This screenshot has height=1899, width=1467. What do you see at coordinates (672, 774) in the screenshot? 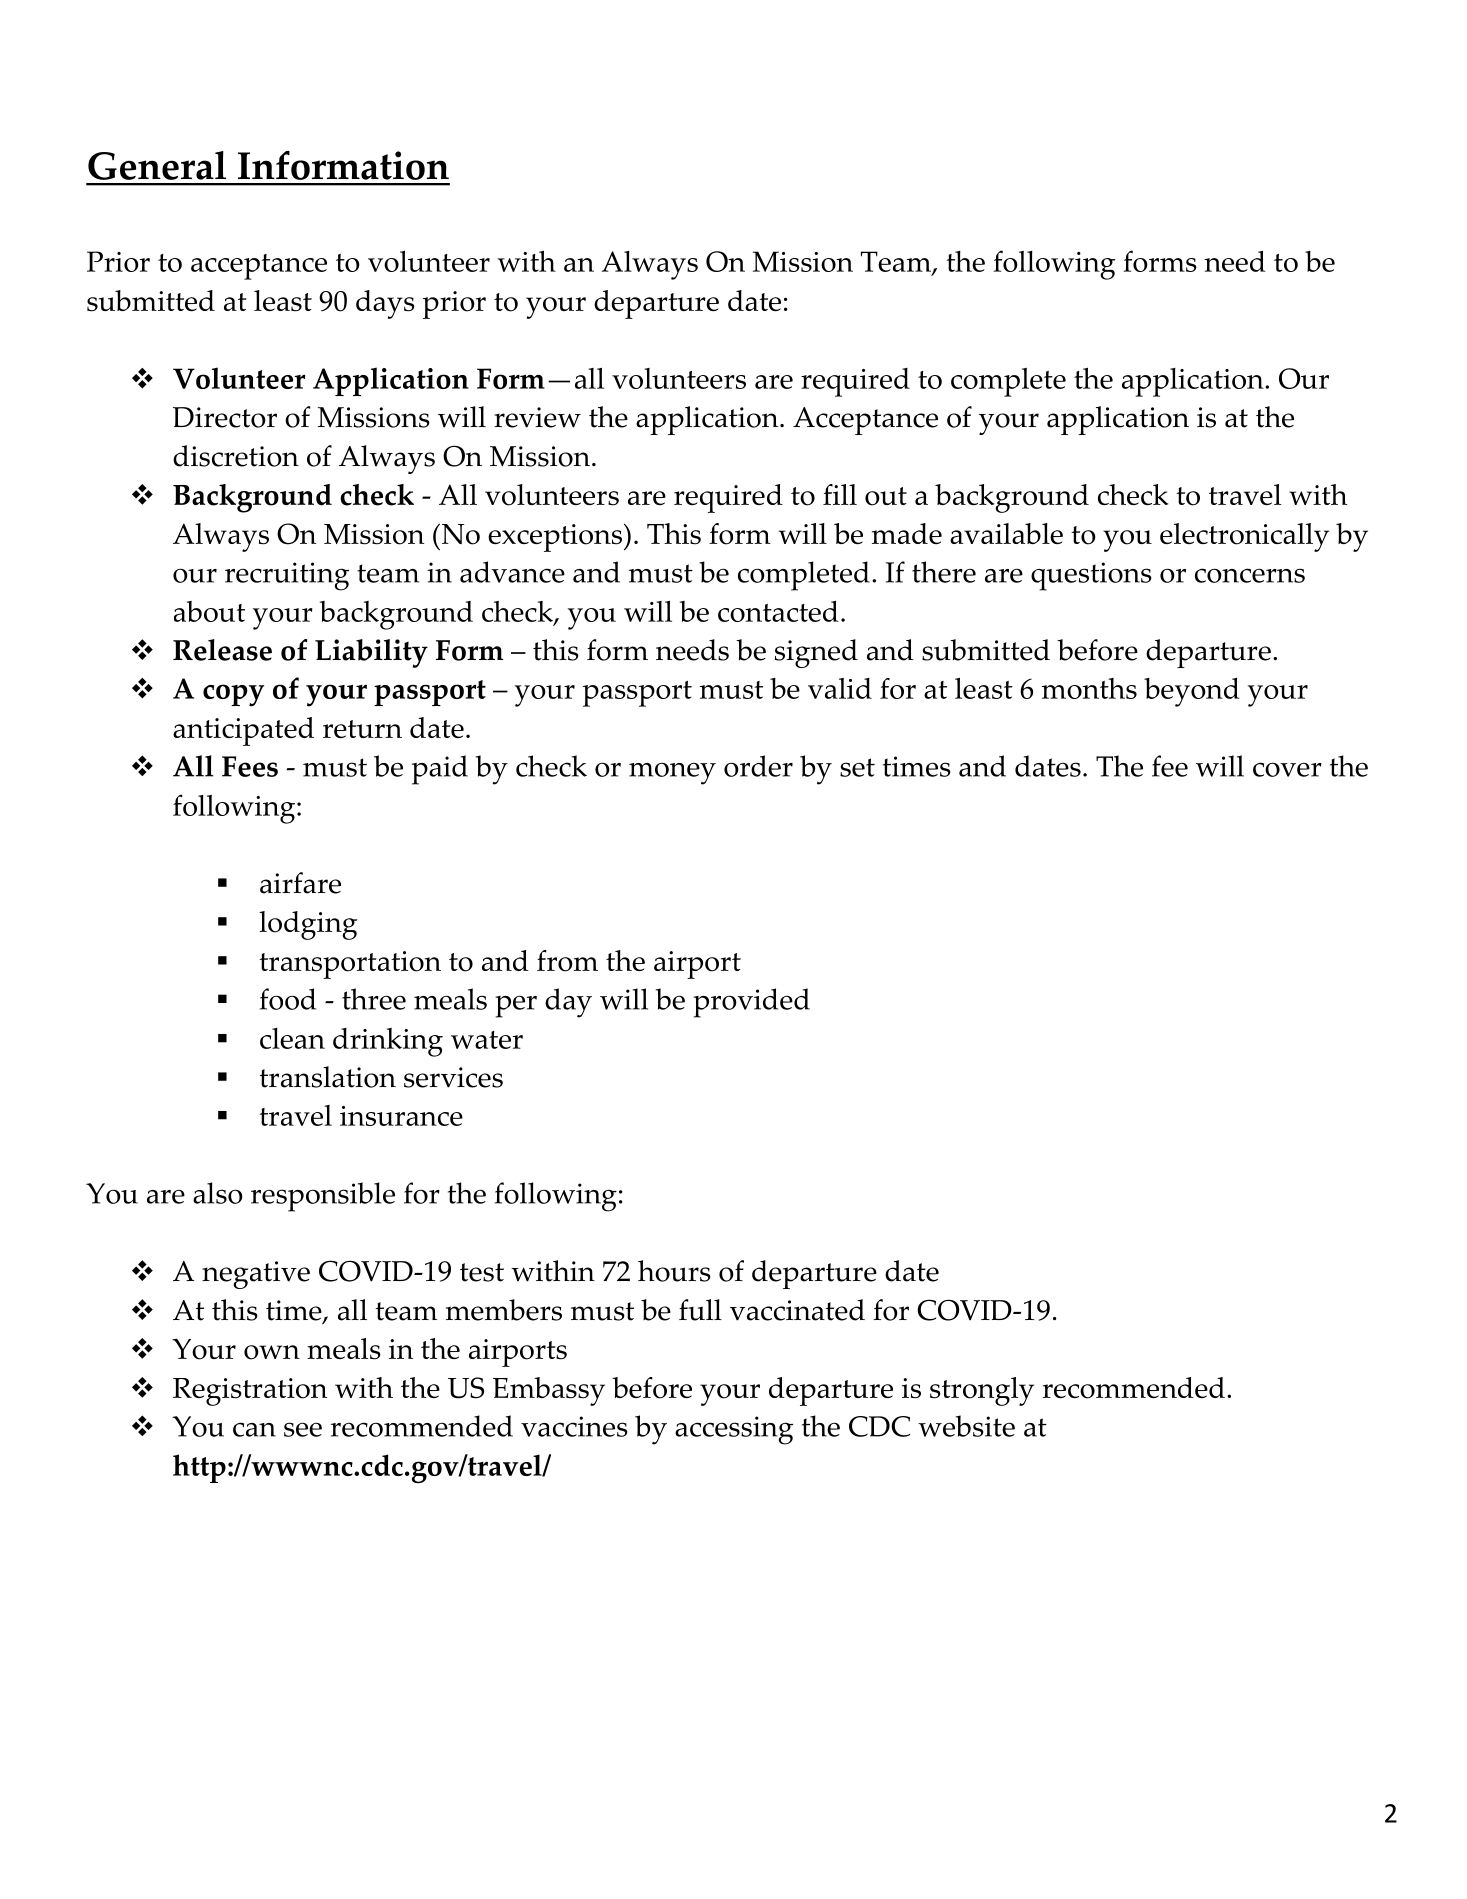
I see `money` at bounding box center [672, 774].
